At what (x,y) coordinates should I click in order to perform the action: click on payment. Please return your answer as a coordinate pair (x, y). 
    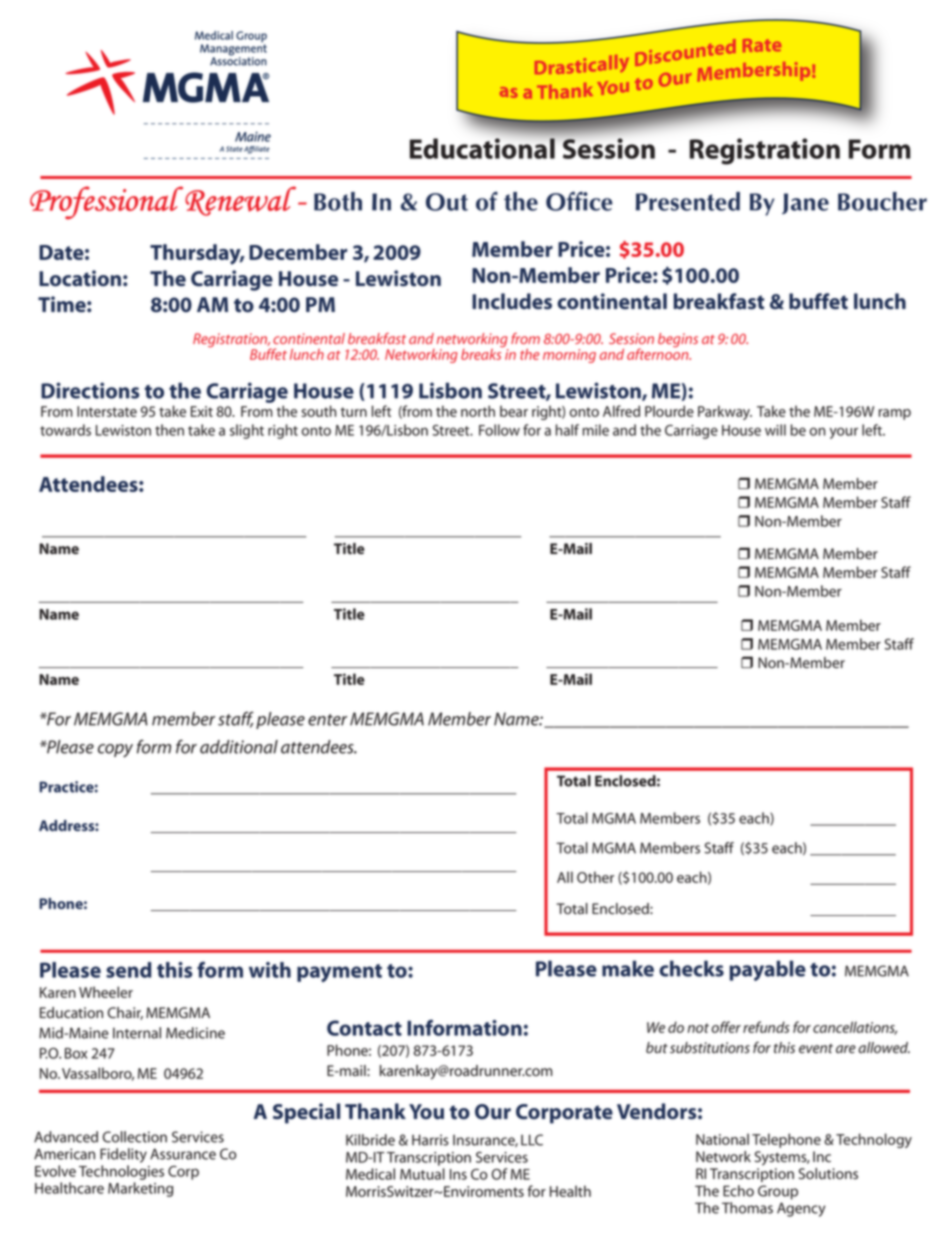
    Looking at the image, I should click on (339, 973).
